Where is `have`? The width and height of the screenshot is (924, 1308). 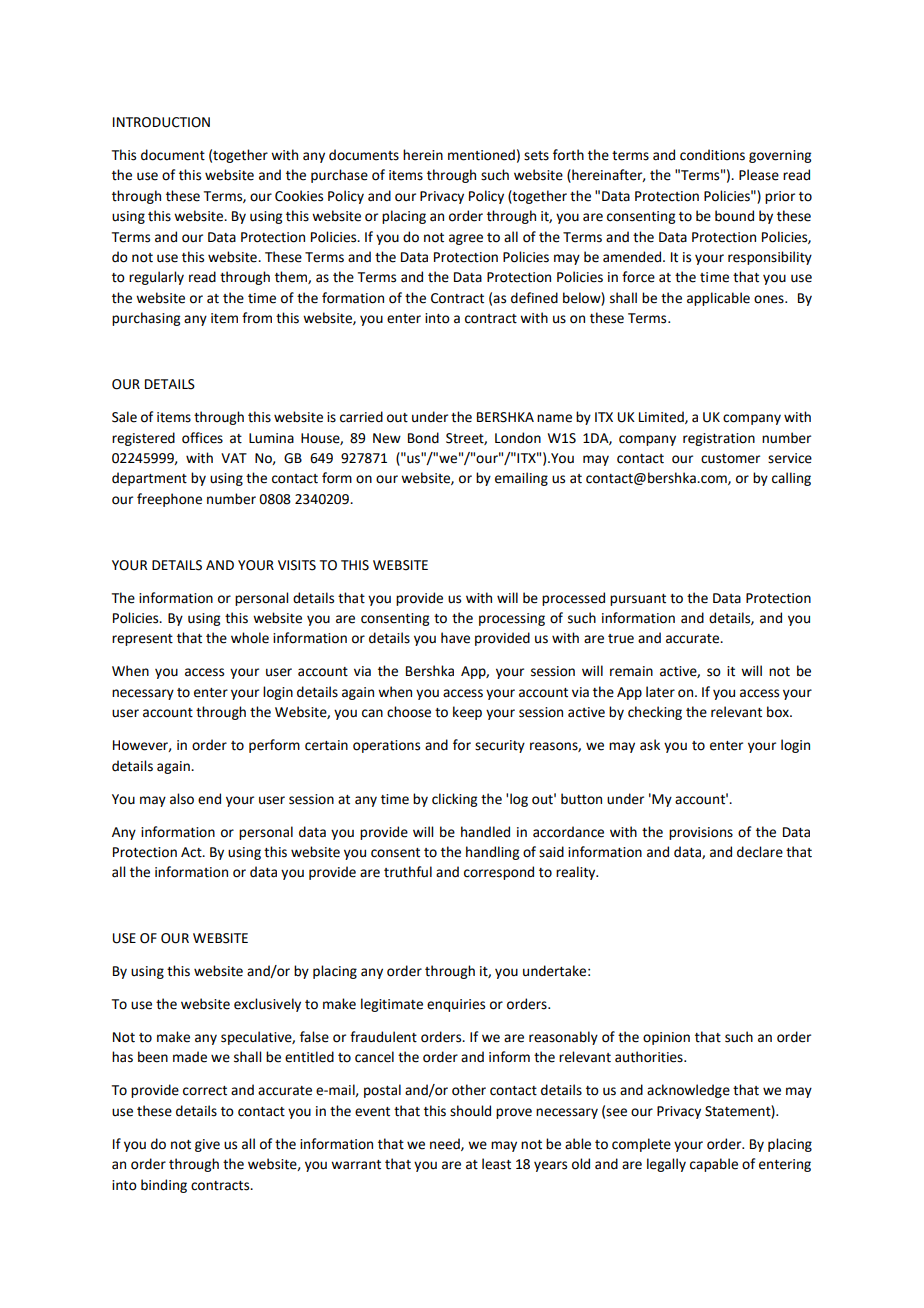
have is located at coordinates (455, 638).
